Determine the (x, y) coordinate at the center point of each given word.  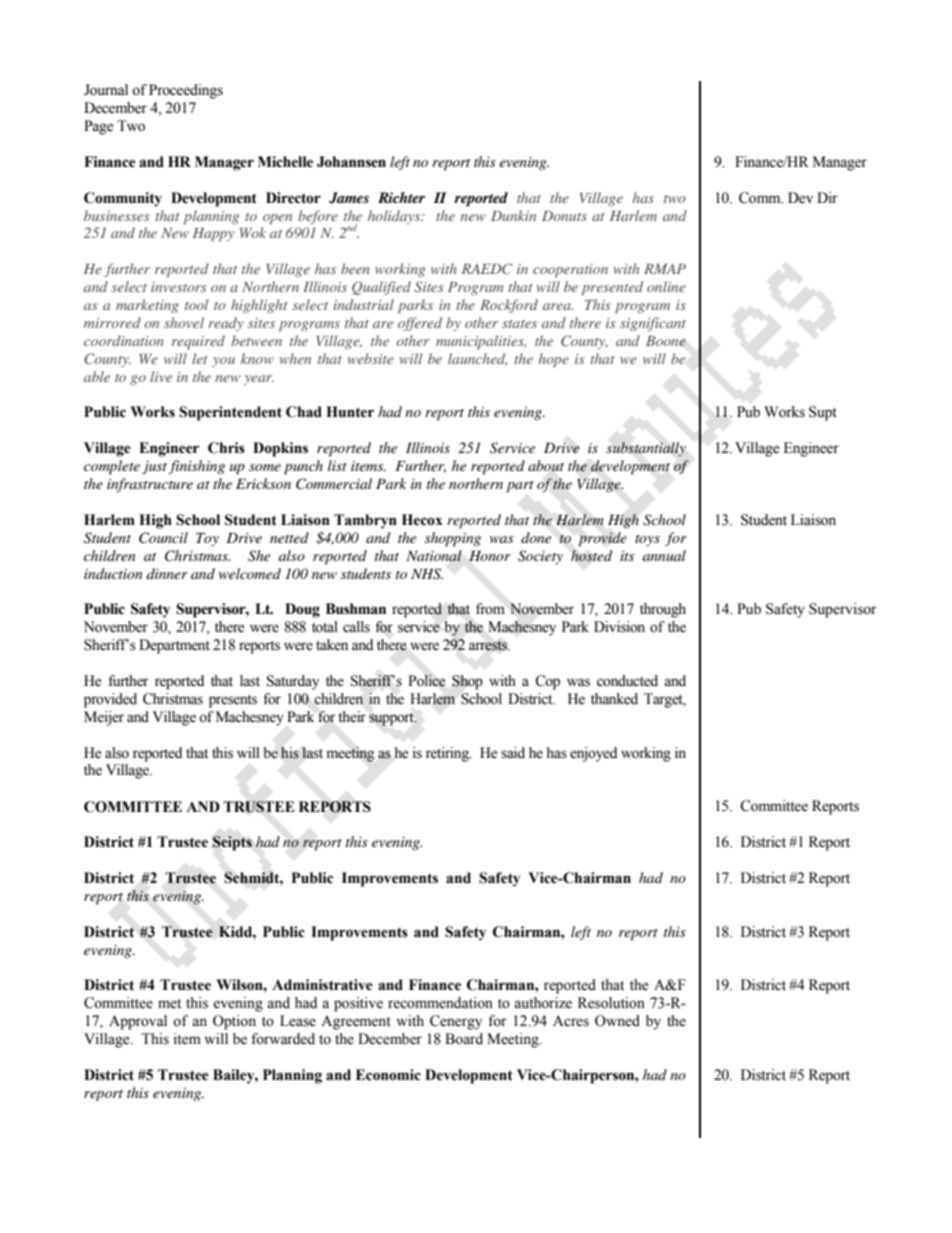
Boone (666, 341)
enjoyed (593, 754)
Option (234, 1022)
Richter (401, 197)
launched (477, 359)
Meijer (104, 718)
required (198, 342)
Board (464, 1039)
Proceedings (186, 91)
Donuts (564, 216)
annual (664, 555)
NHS (427, 574)
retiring (448, 754)
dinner (167, 573)
